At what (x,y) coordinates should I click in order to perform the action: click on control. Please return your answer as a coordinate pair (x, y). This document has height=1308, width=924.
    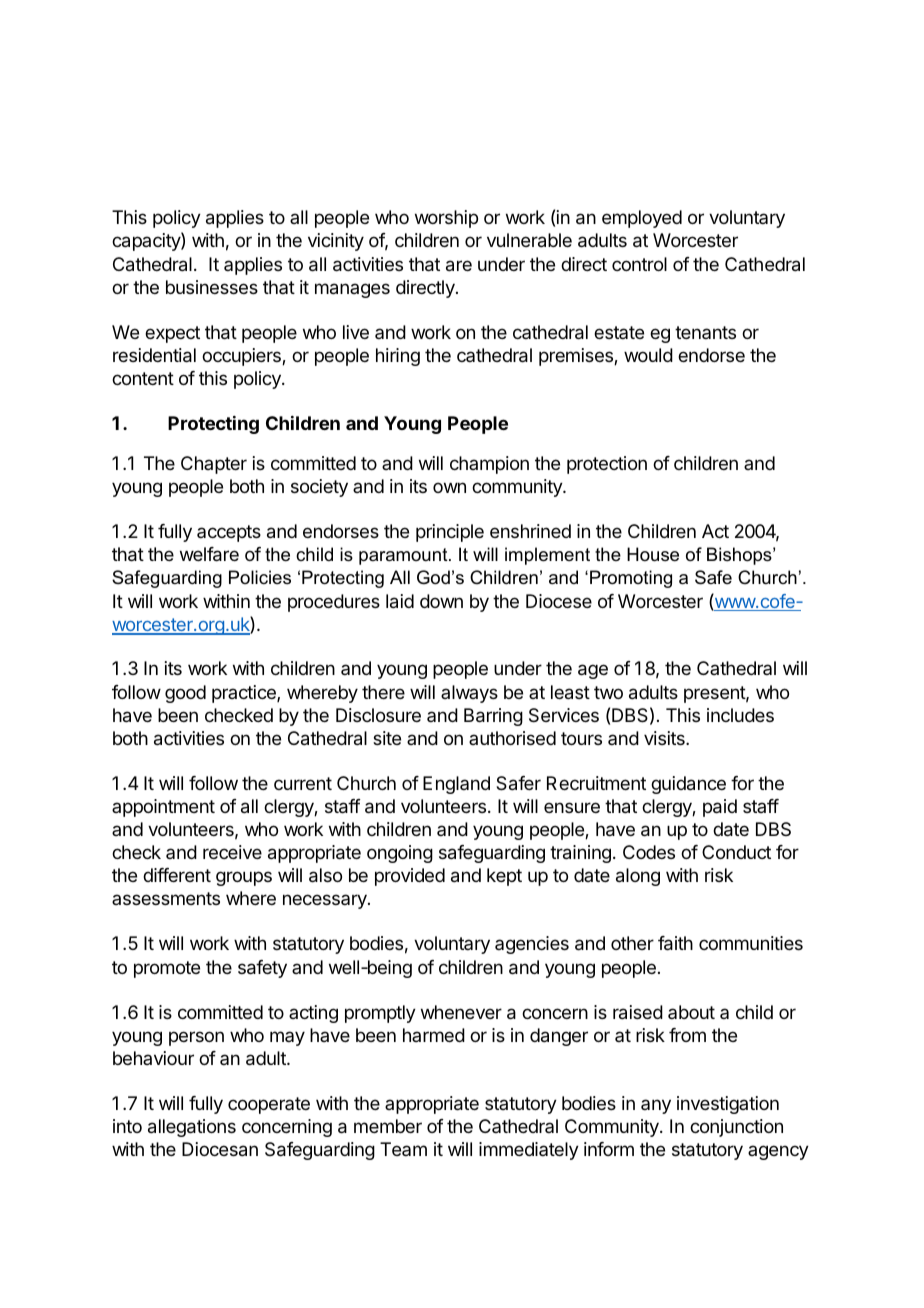
    Looking at the image, I should click on (639, 264).
